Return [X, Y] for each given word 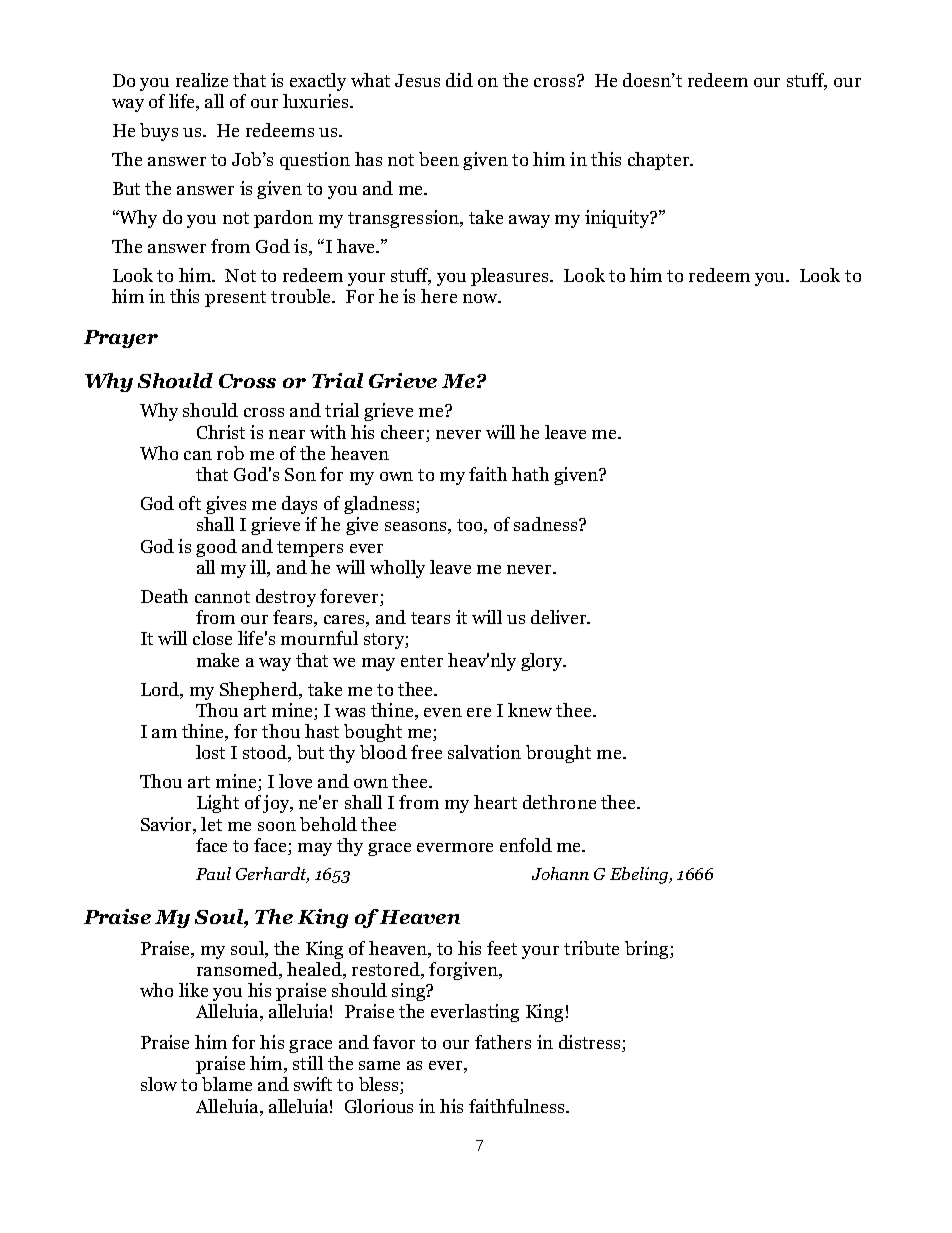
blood [383, 752]
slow [159, 1084]
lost [210, 752]
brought [558, 754]
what [370, 80]
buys [159, 132]
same [379, 1065]
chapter [660, 161]
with [328, 432]
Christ [221, 432]
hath [530, 474]
